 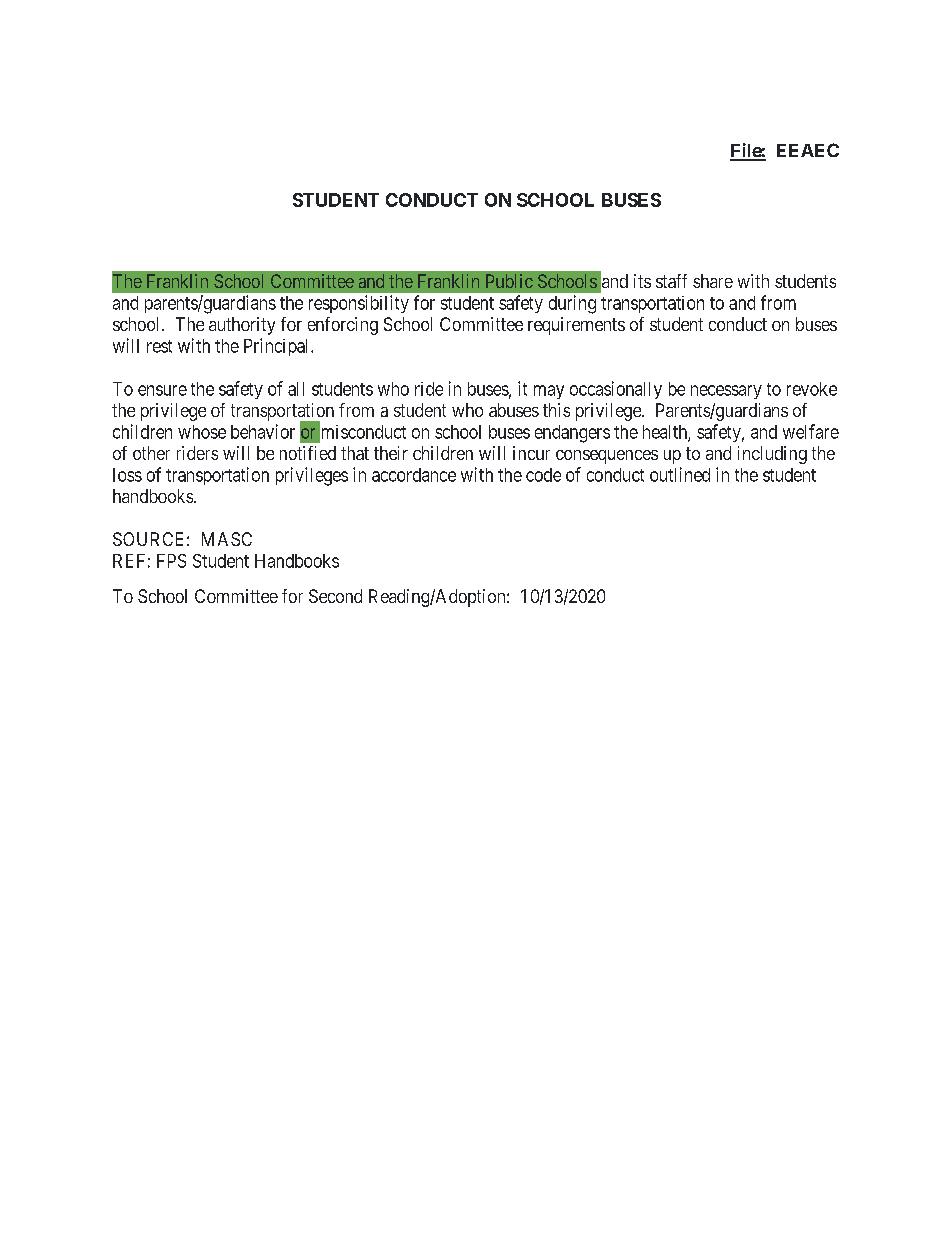 What do you see at coordinates (509, 281) in the page?
I see `Public` at bounding box center [509, 281].
